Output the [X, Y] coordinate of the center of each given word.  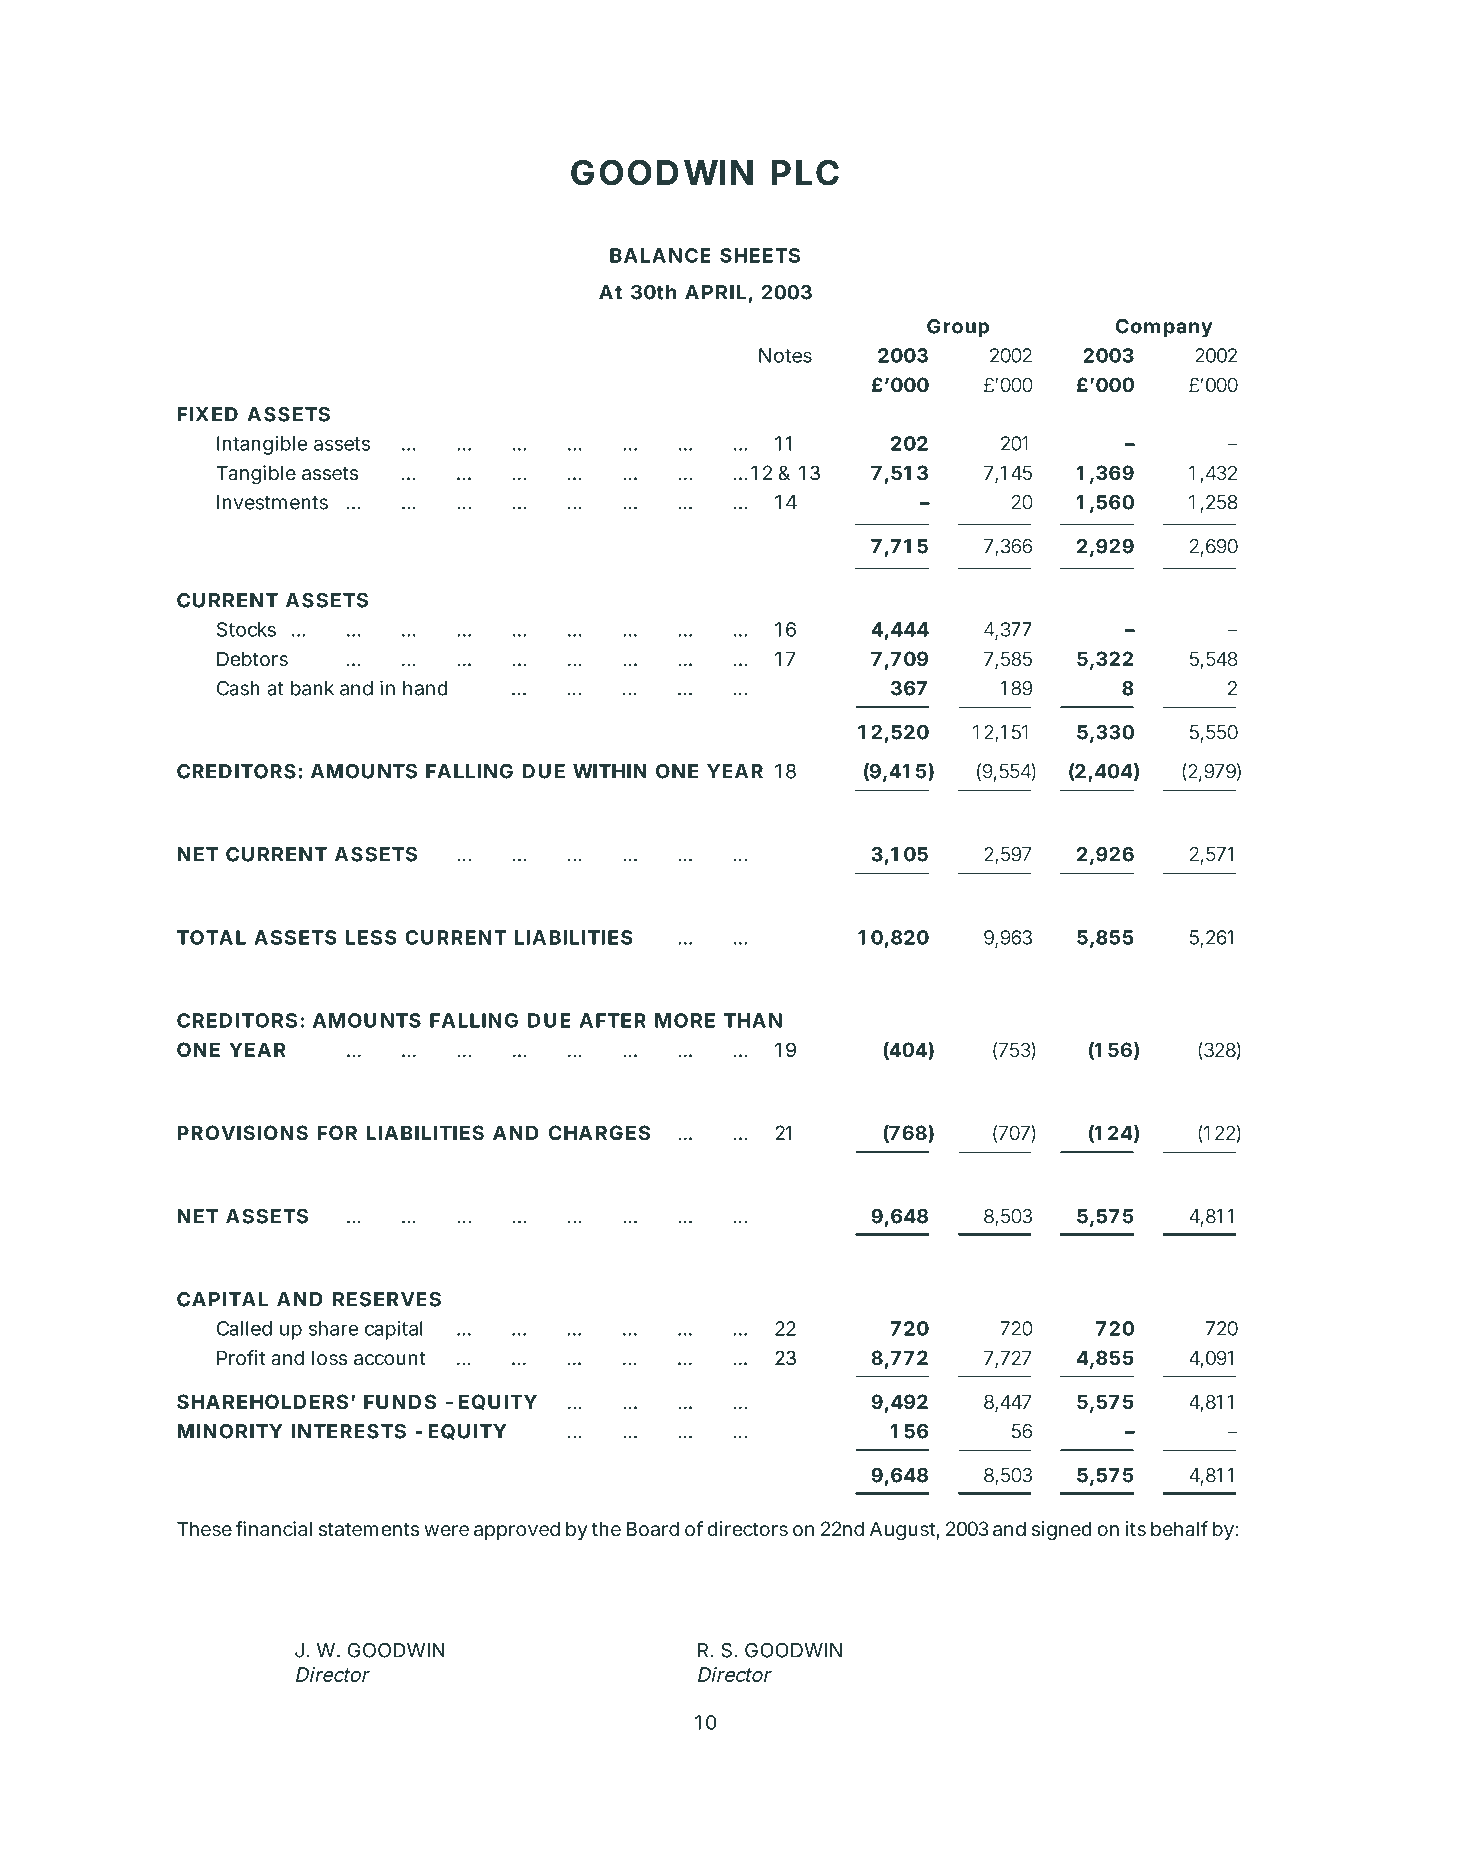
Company [1164, 328]
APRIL [715, 292]
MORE [685, 1020]
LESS [371, 937]
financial [274, 1529]
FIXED [207, 414]
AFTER [612, 1020]
